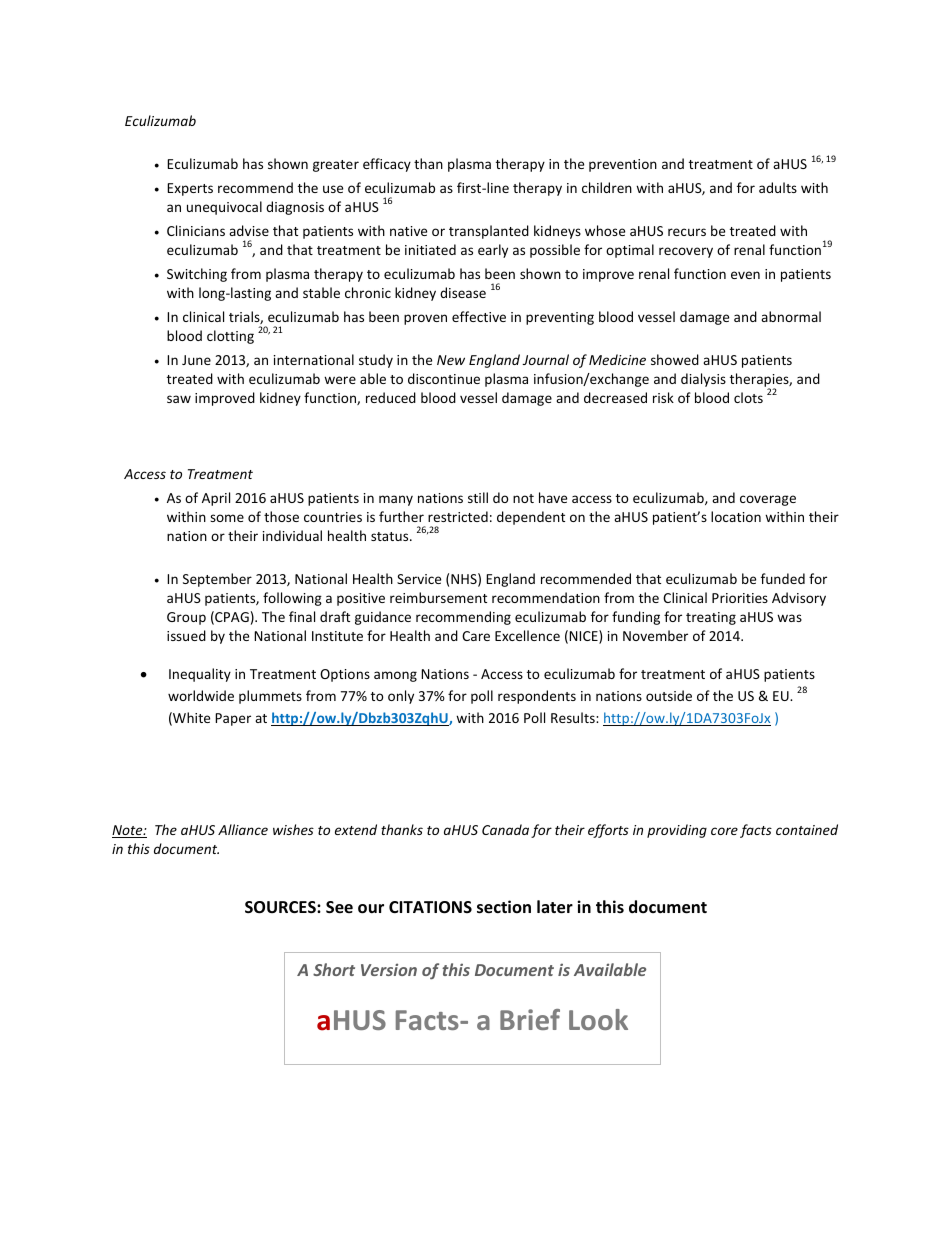 This page has width=952, height=1233. I want to click on Look, so click(598, 1019).
